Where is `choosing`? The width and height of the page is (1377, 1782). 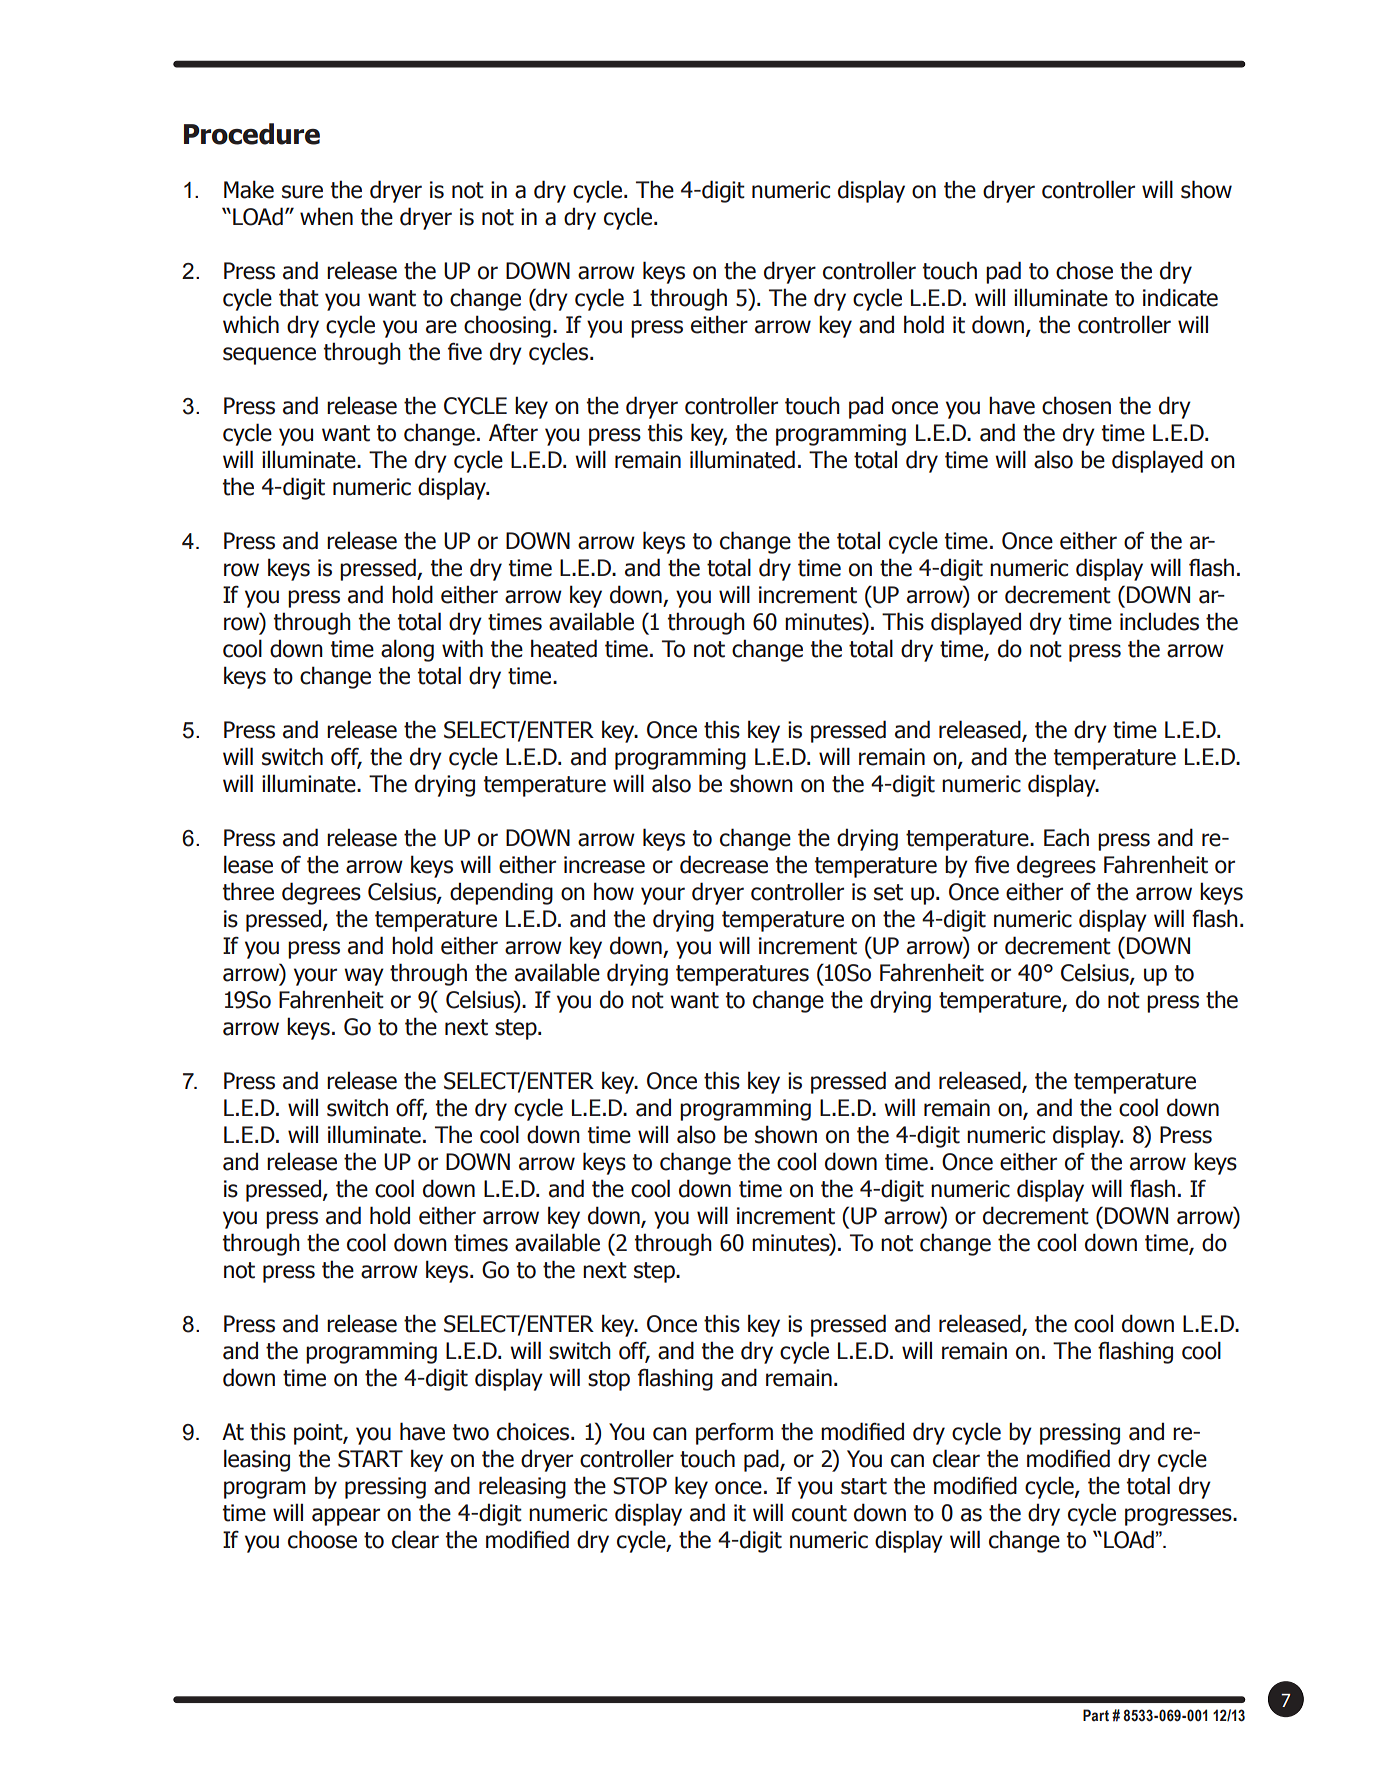 choosing is located at coordinates (507, 326).
